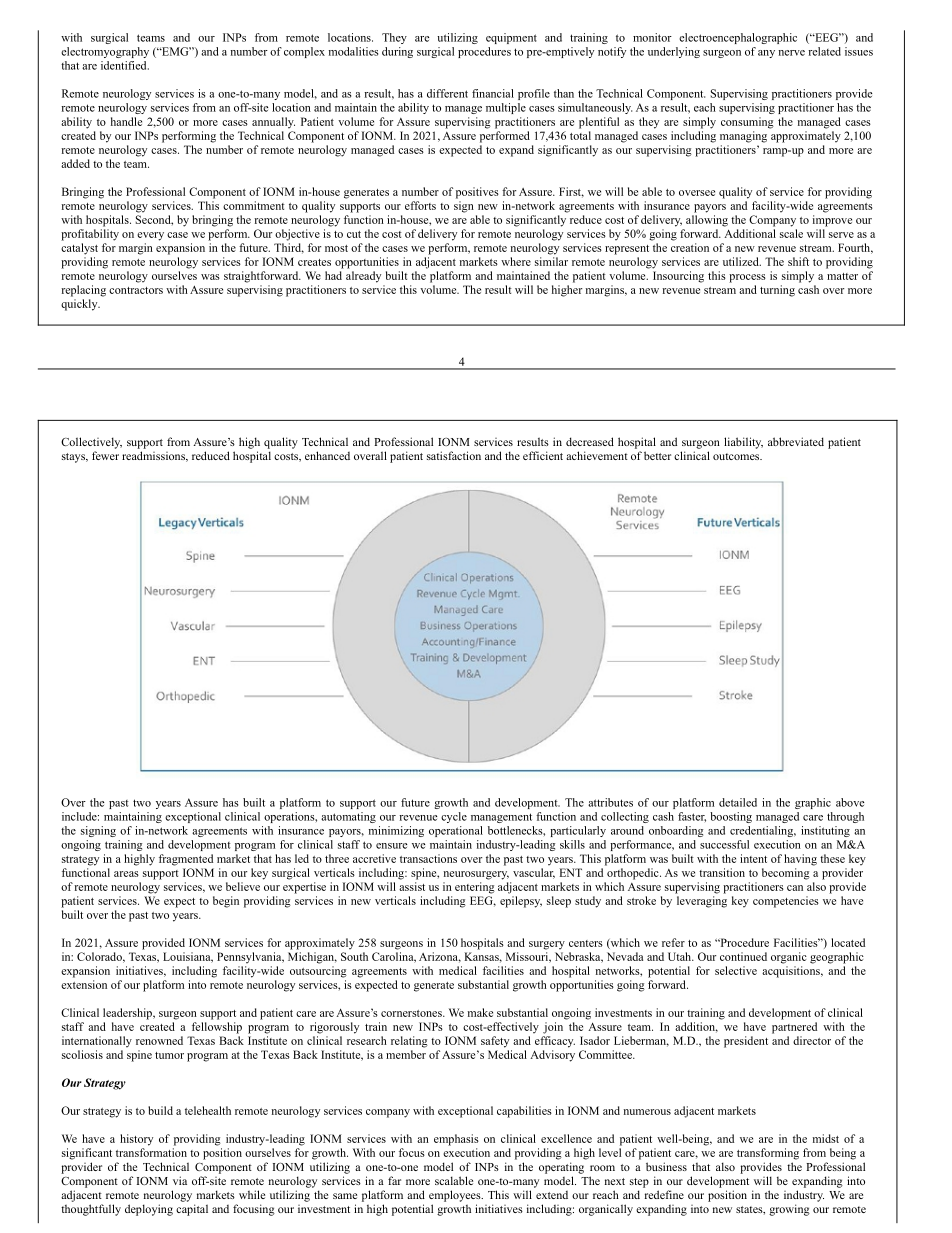  What do you see at coordinates (154, 456) in the document?
I see `readmissions` at bounding box center [154, 456].
